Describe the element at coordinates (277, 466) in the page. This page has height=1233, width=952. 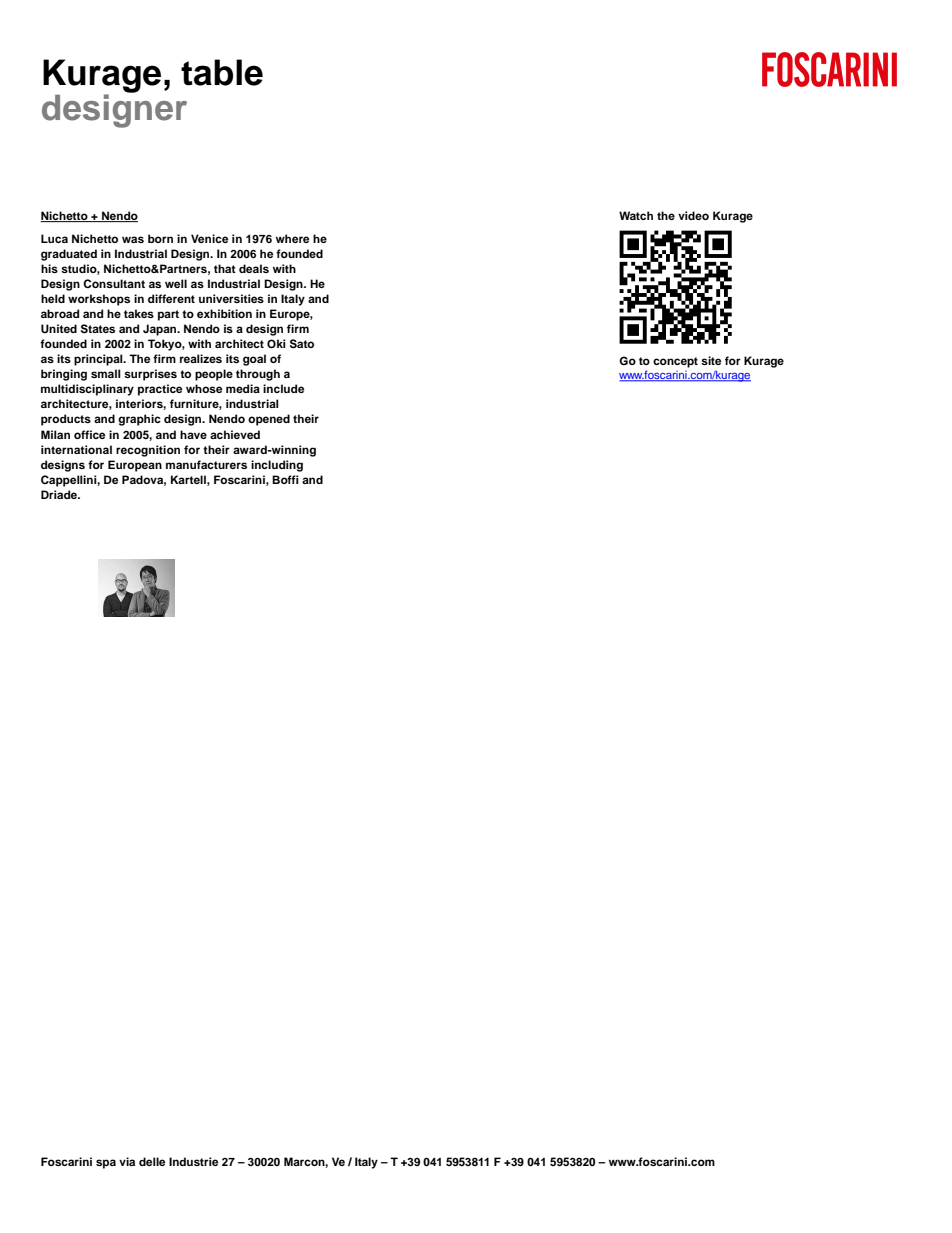
I see `including` at that location.
